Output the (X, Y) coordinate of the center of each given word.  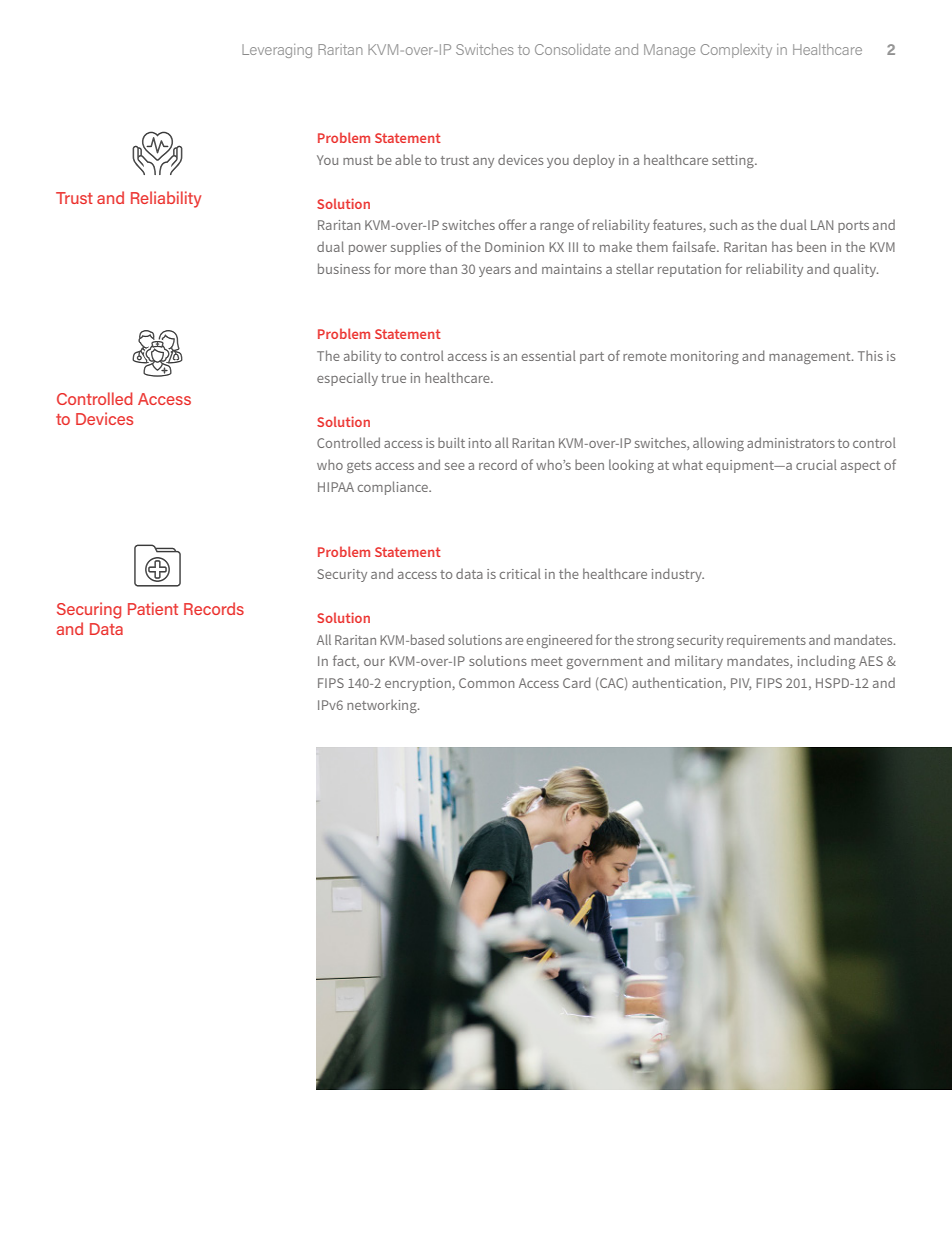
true (393, 378)
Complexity (736, 51)
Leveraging (277, 51)
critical (520, 573)
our (374, 662)
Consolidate (572, 49)
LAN (822, 225)
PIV (741, 684)
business (344, 268)
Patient (153, 608)
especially (347, 379)
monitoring (705, 357)
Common (486, 683)
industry (678, 575)
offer (513, 224)
